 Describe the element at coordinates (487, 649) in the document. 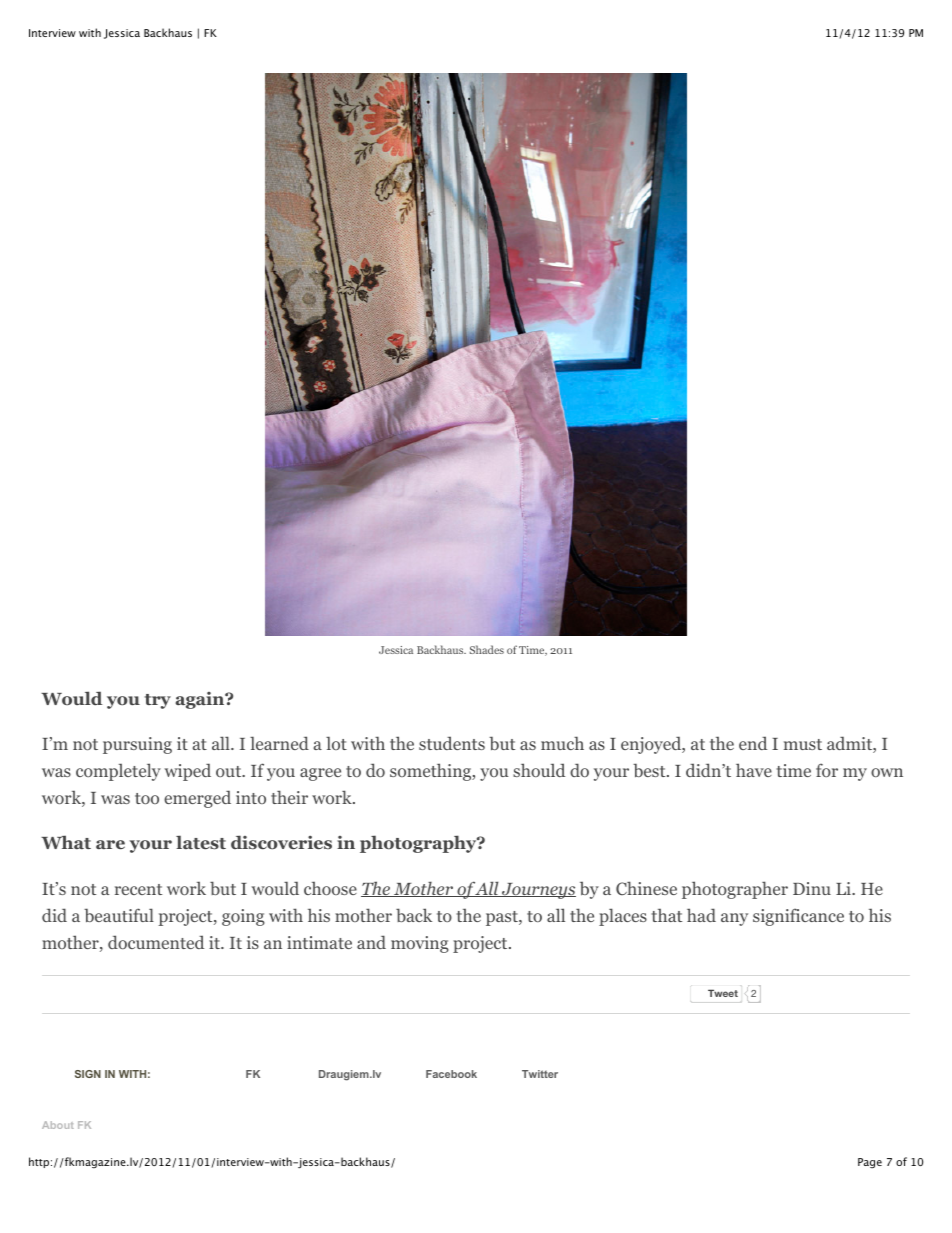

I see `Shades` at that location.
